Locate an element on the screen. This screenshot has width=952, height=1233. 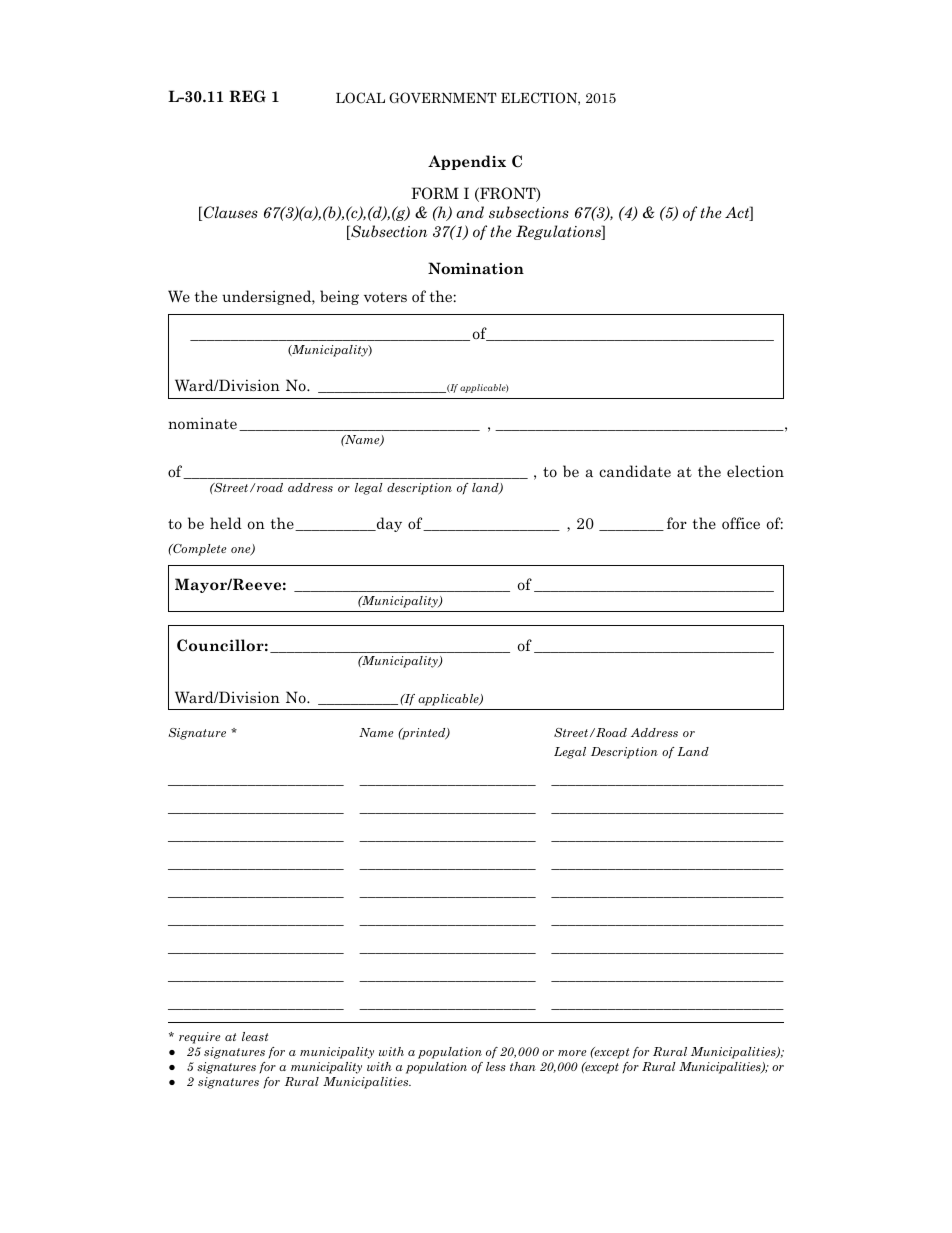
Complete is located at coordinates (199, 550).
